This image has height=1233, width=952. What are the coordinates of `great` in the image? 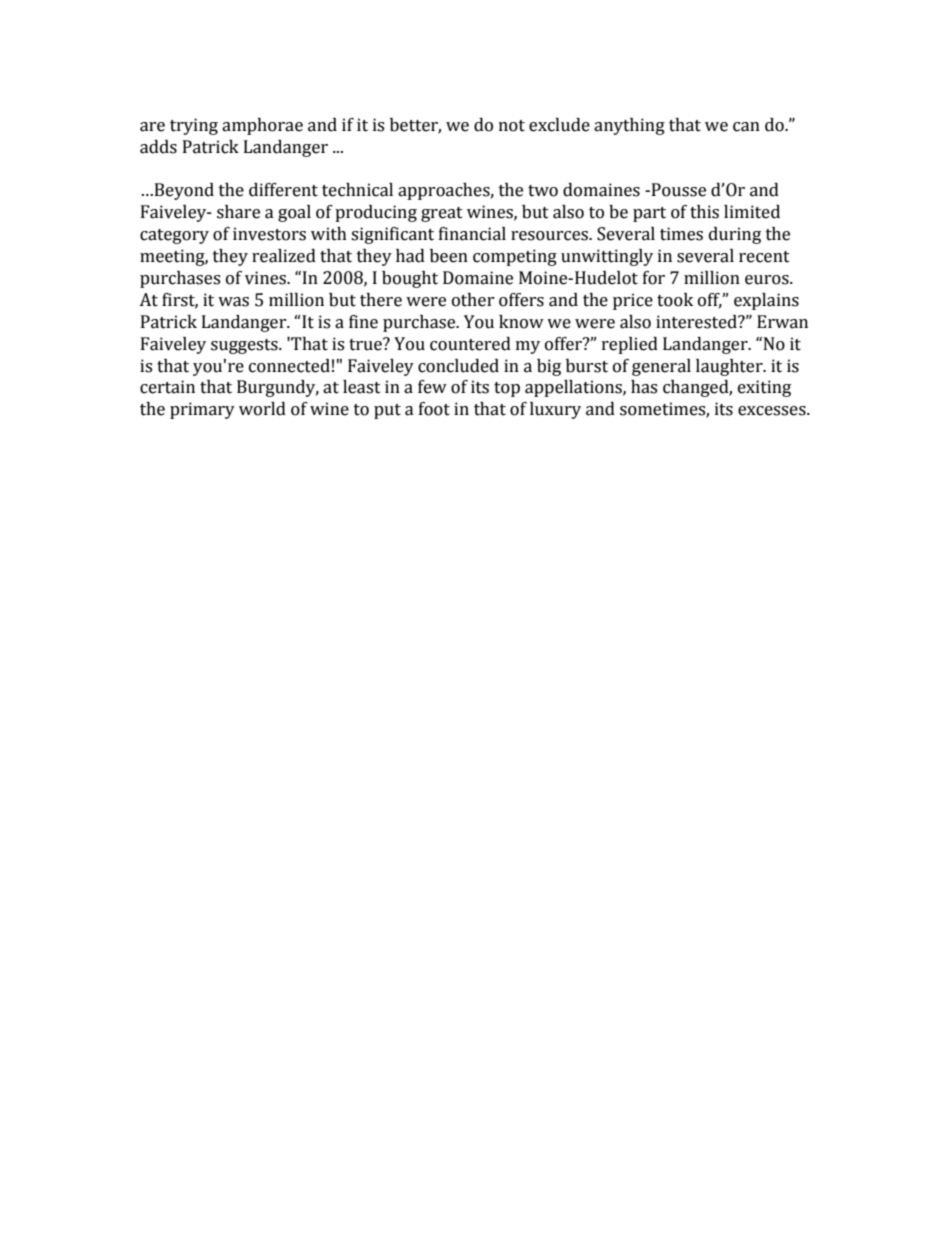 It's located at (442, 214).
